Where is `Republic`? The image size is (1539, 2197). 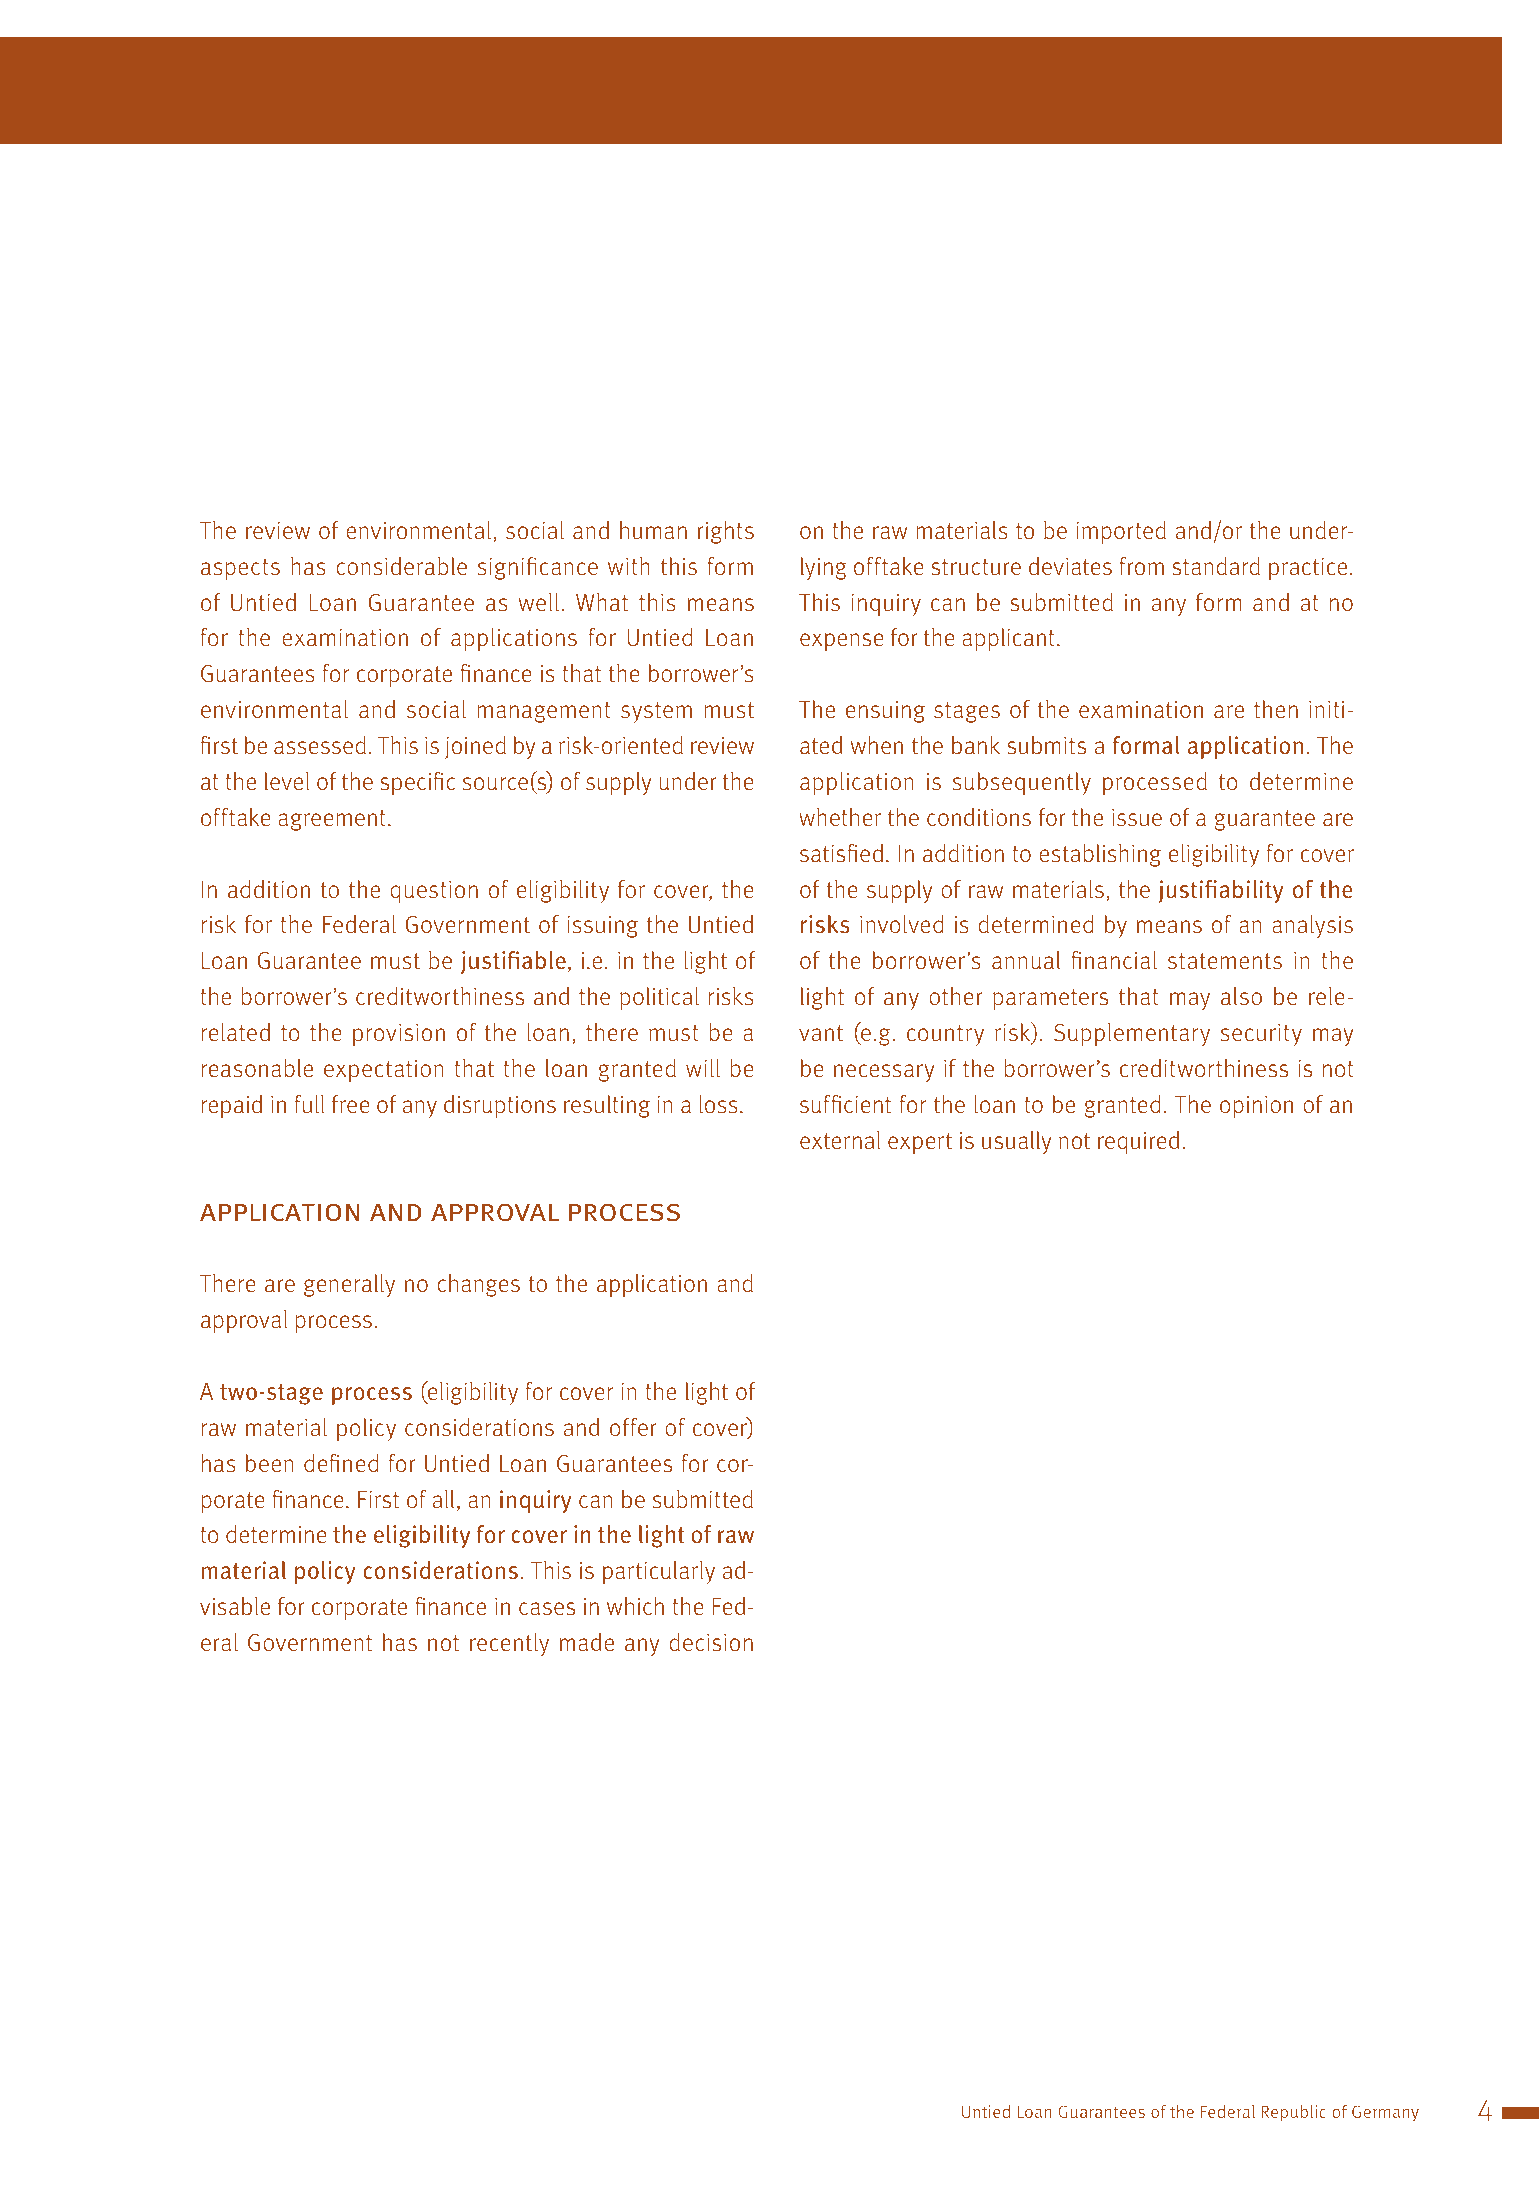
Republic is located at coordinates (1293, 2113).
